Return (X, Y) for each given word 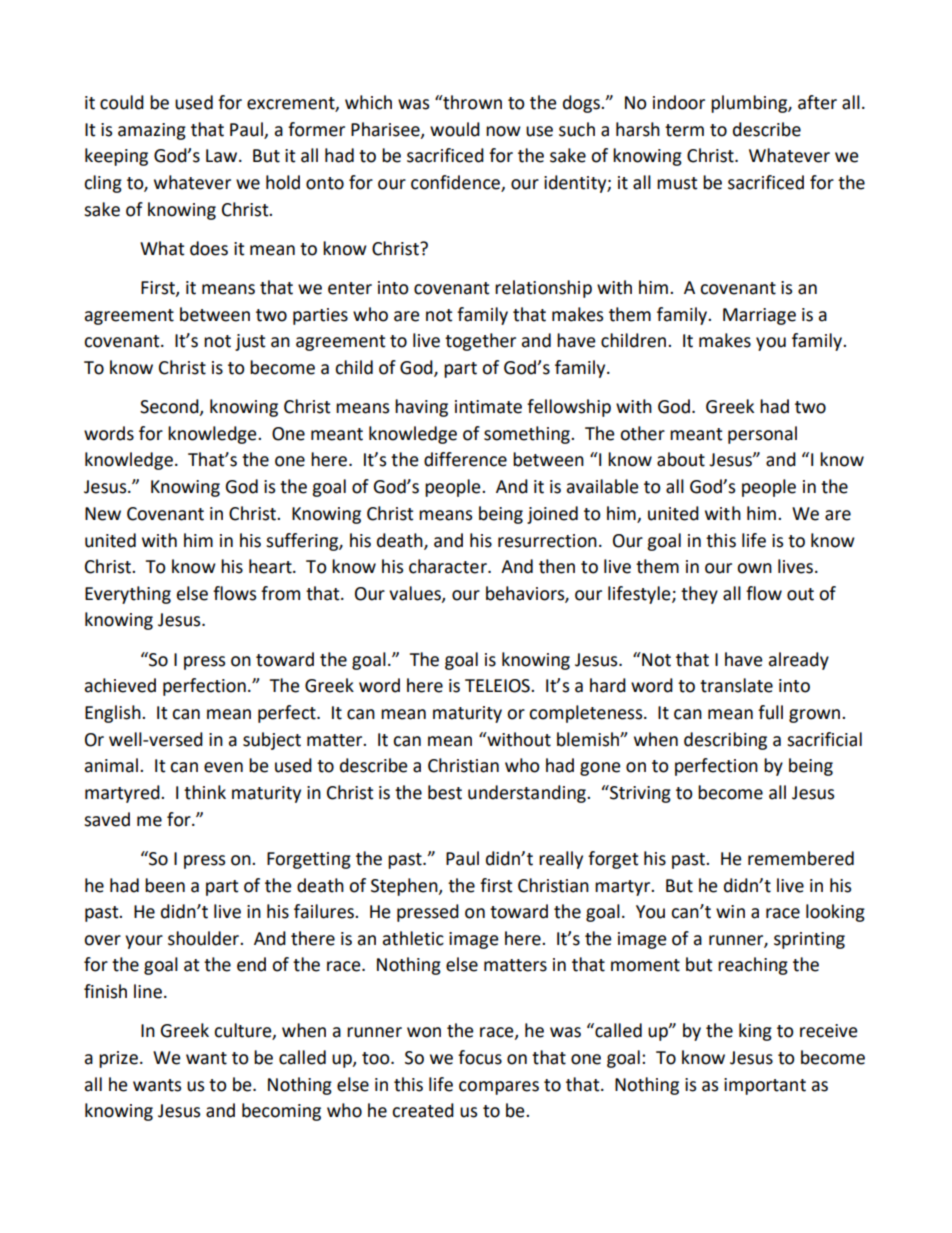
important (765, 1086)
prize (118, 1059)
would (455, 129)
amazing (152, 131)
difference (465, 459)
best (445, 792)
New (103, 514)
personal (762, 435)
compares (499, 1088)
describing (725, 741)
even (223, 767)
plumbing (750, 104)
